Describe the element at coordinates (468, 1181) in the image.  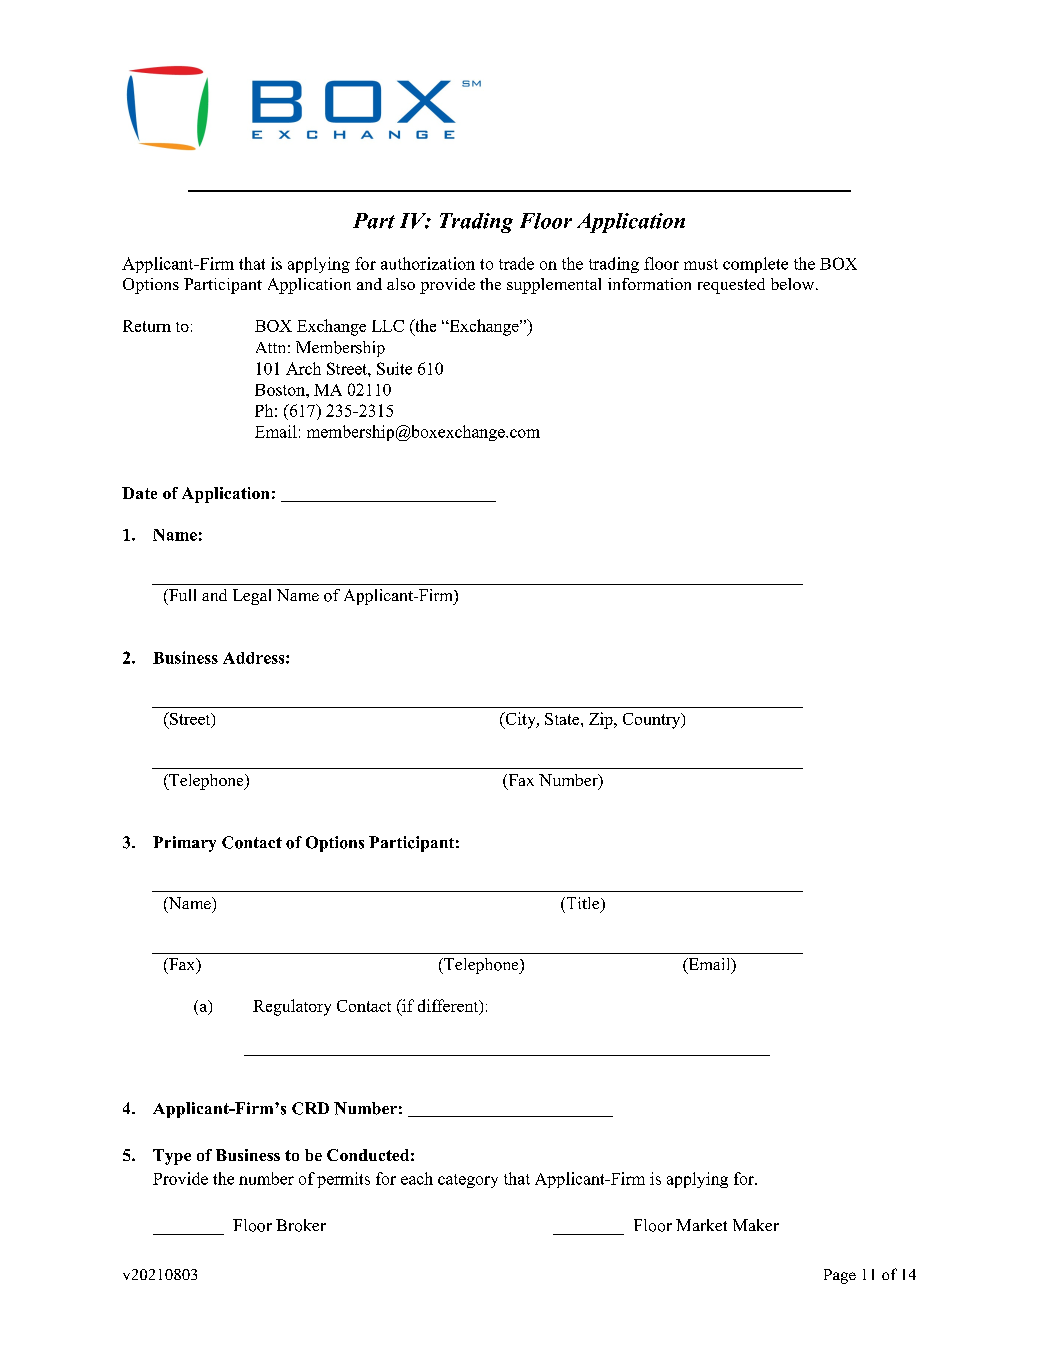
I see `category` at that location.
